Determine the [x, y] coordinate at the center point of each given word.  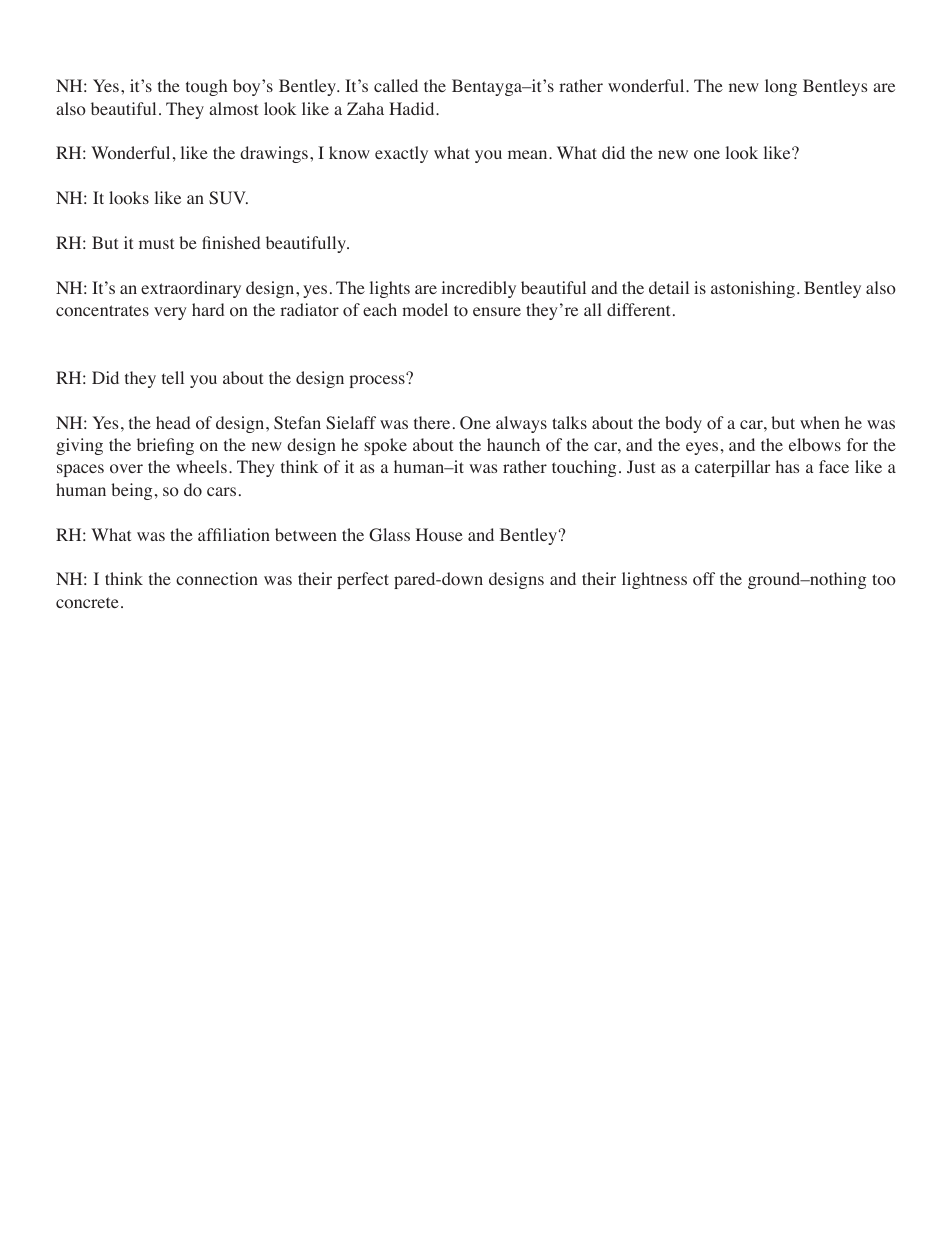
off [704, 579]
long [781, 87]
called [396, 85]
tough [206, 87]
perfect [363, 580]
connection [217, 579]
